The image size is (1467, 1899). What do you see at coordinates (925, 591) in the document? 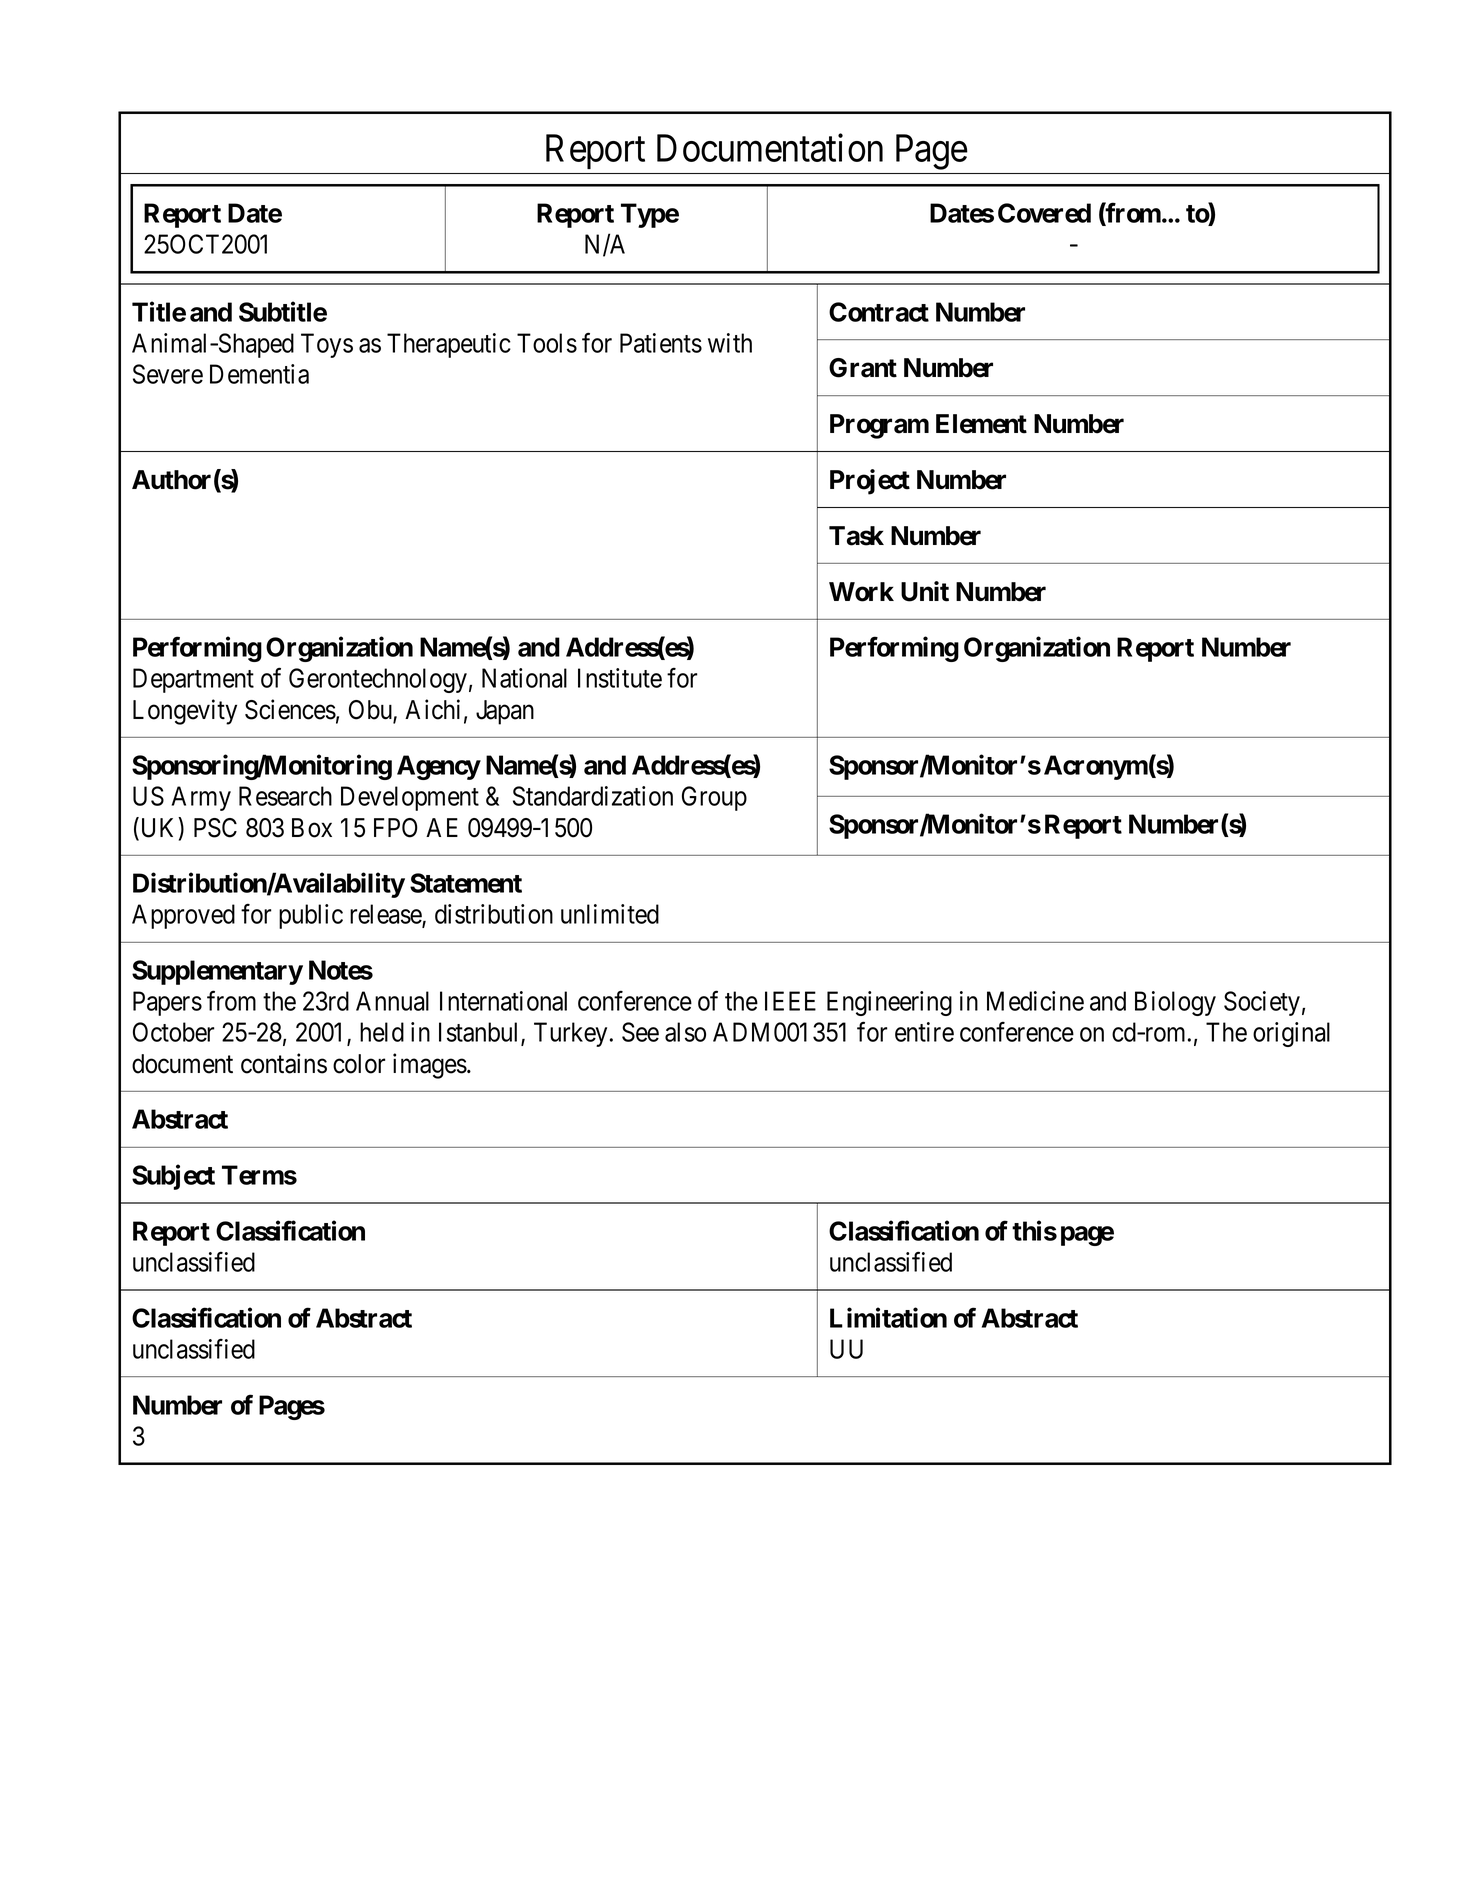
I see `Unit` at bounding box center [925, 591].
